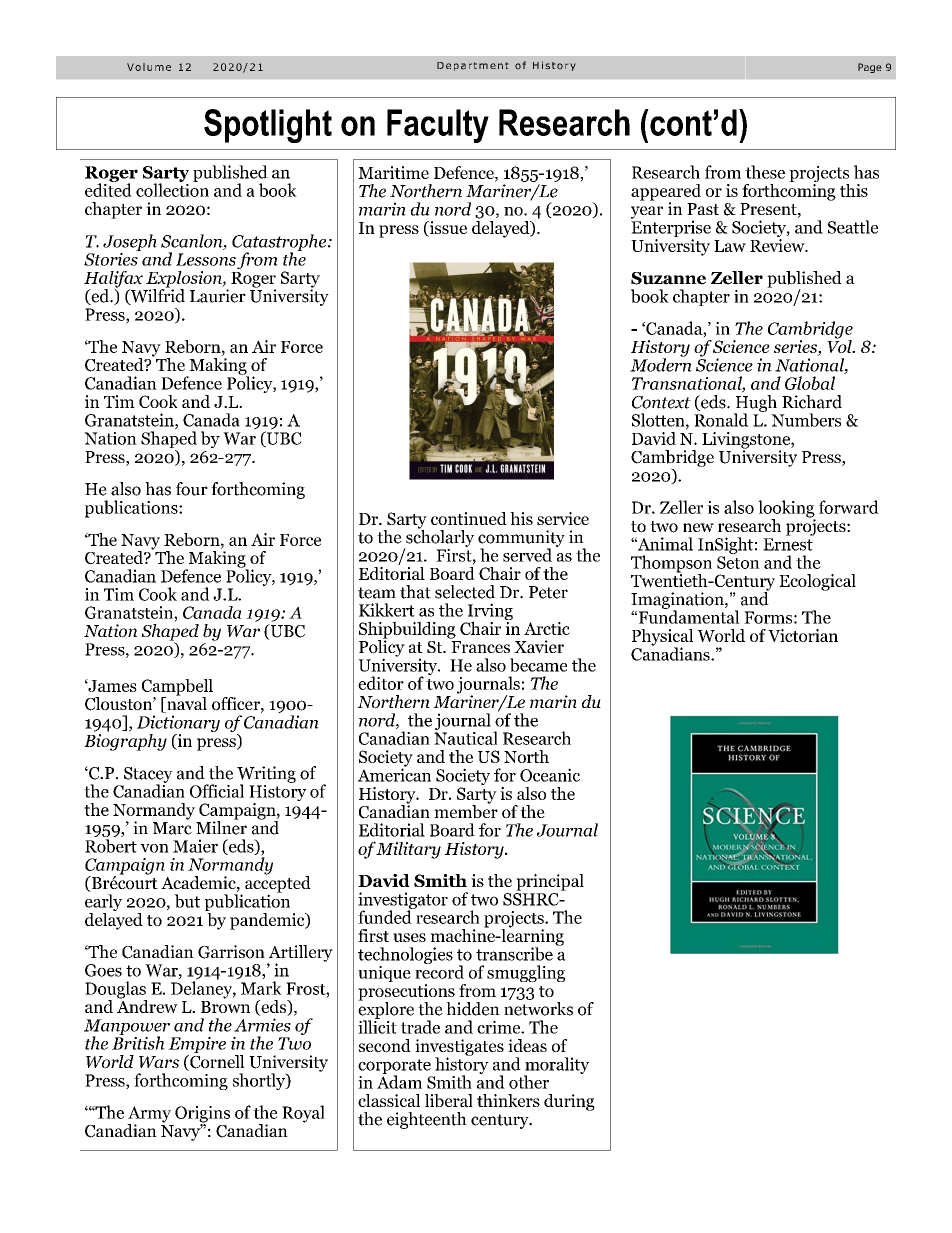 This document has width=952, height=1233. What do you see at coordinates (508, 1100) in the document?
I see `thinkers` at bounding box center [508, 1100].
